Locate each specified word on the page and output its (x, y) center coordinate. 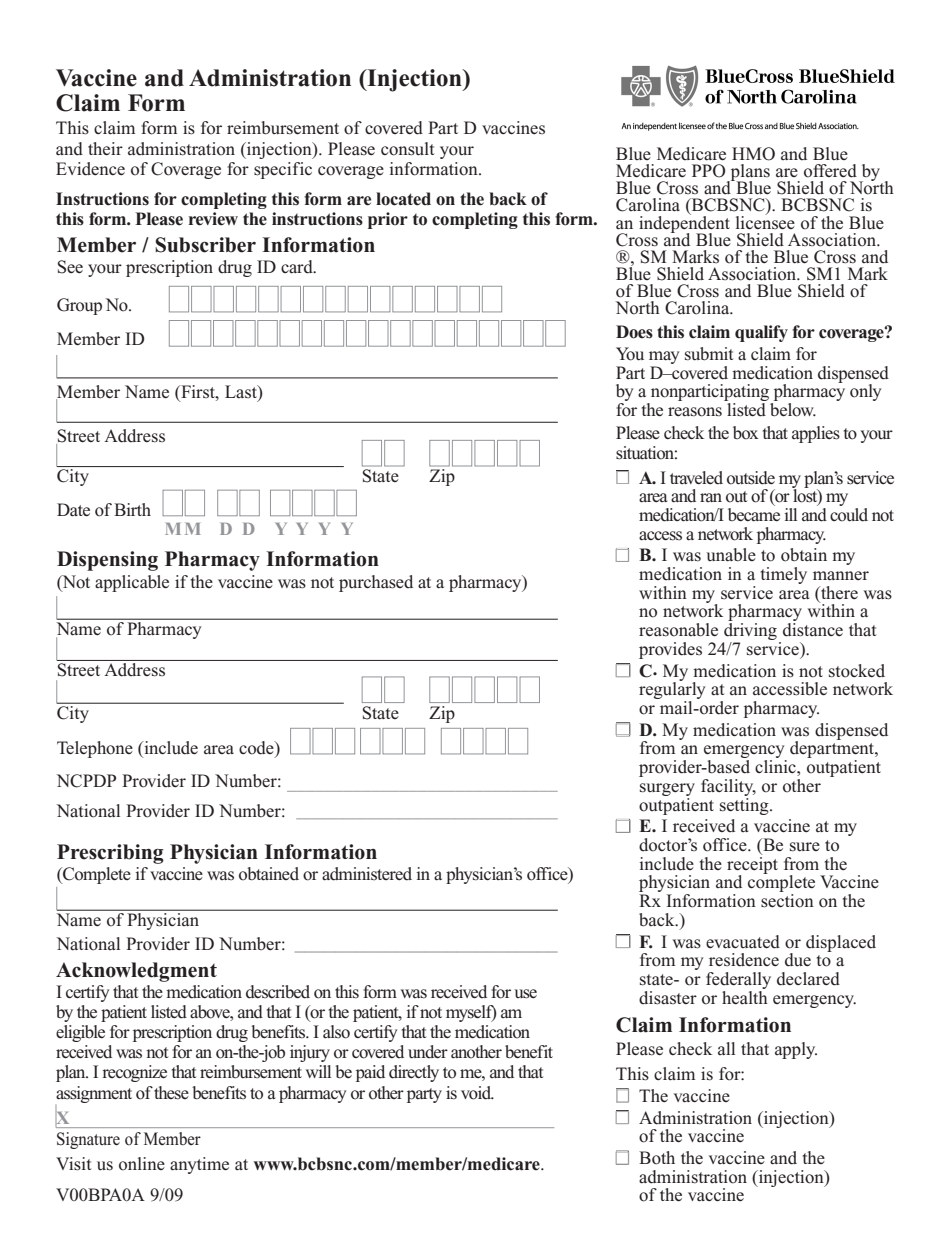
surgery (667, 789)
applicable (132, 583)
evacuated (743, 942)
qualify (761, 333)
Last (242, 393)
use (525, 994)
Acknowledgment (136, 972)
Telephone (95, 749)
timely (784, 575)
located (403, 199)
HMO (753, 154)
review (213, 219)
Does (634, 332)
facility (728, 787)
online (142, 1164)
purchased (376, 583)
